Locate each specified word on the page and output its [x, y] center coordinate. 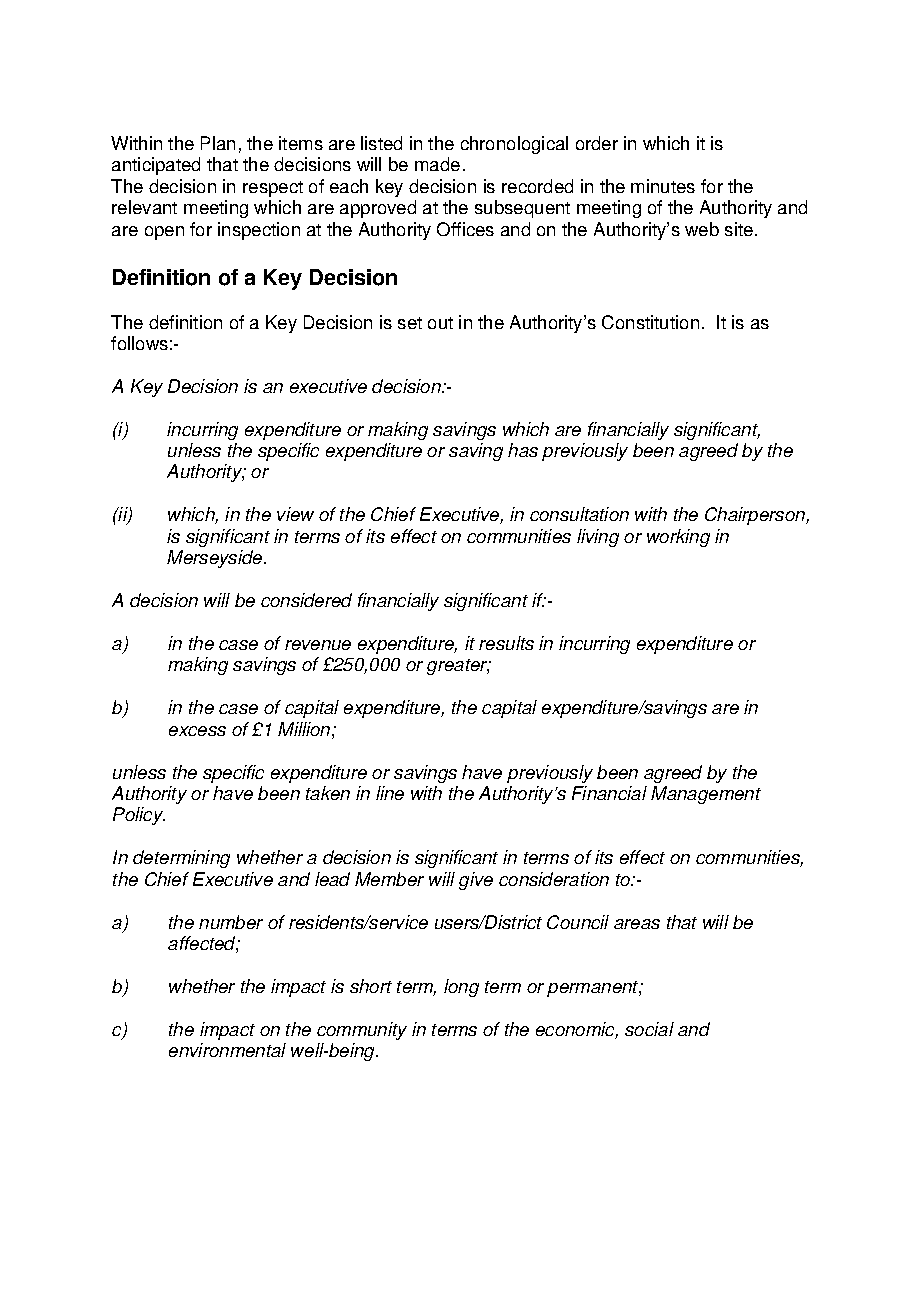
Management [706, 795]
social [649, 1029]
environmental [227, 1050]
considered [306, 600]
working [678, 538]
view [295, 514]
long [461, 988]
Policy [139, 816]
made [437, 164]
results [506, 643]
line [390, 793]
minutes [663, 186]
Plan [218, 143]
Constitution [650, 322]
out [440, 323]
